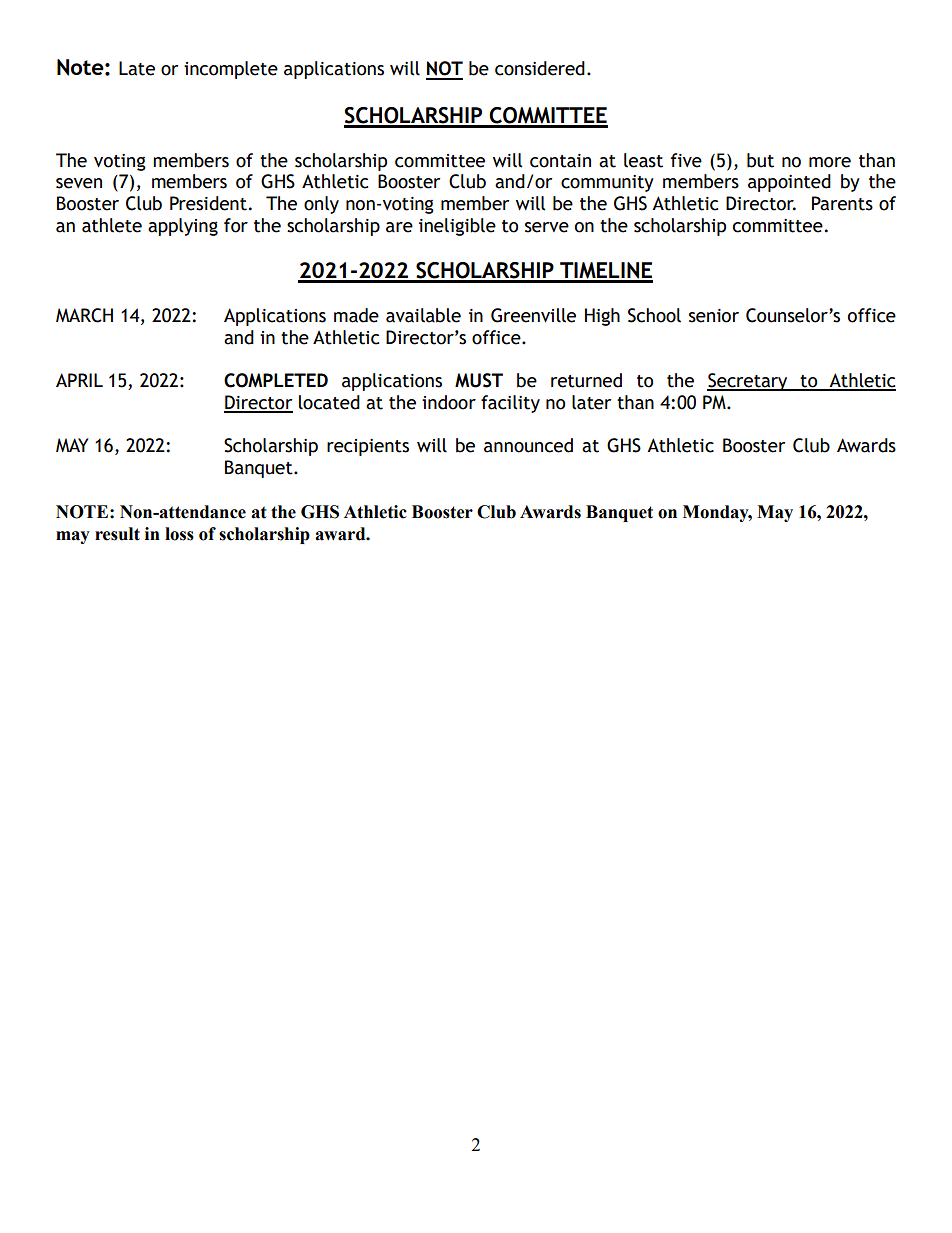  What do you see at coordinates (84, 315) in the screenshot?
I see `MARCH` at bounding box center [84, 315].
